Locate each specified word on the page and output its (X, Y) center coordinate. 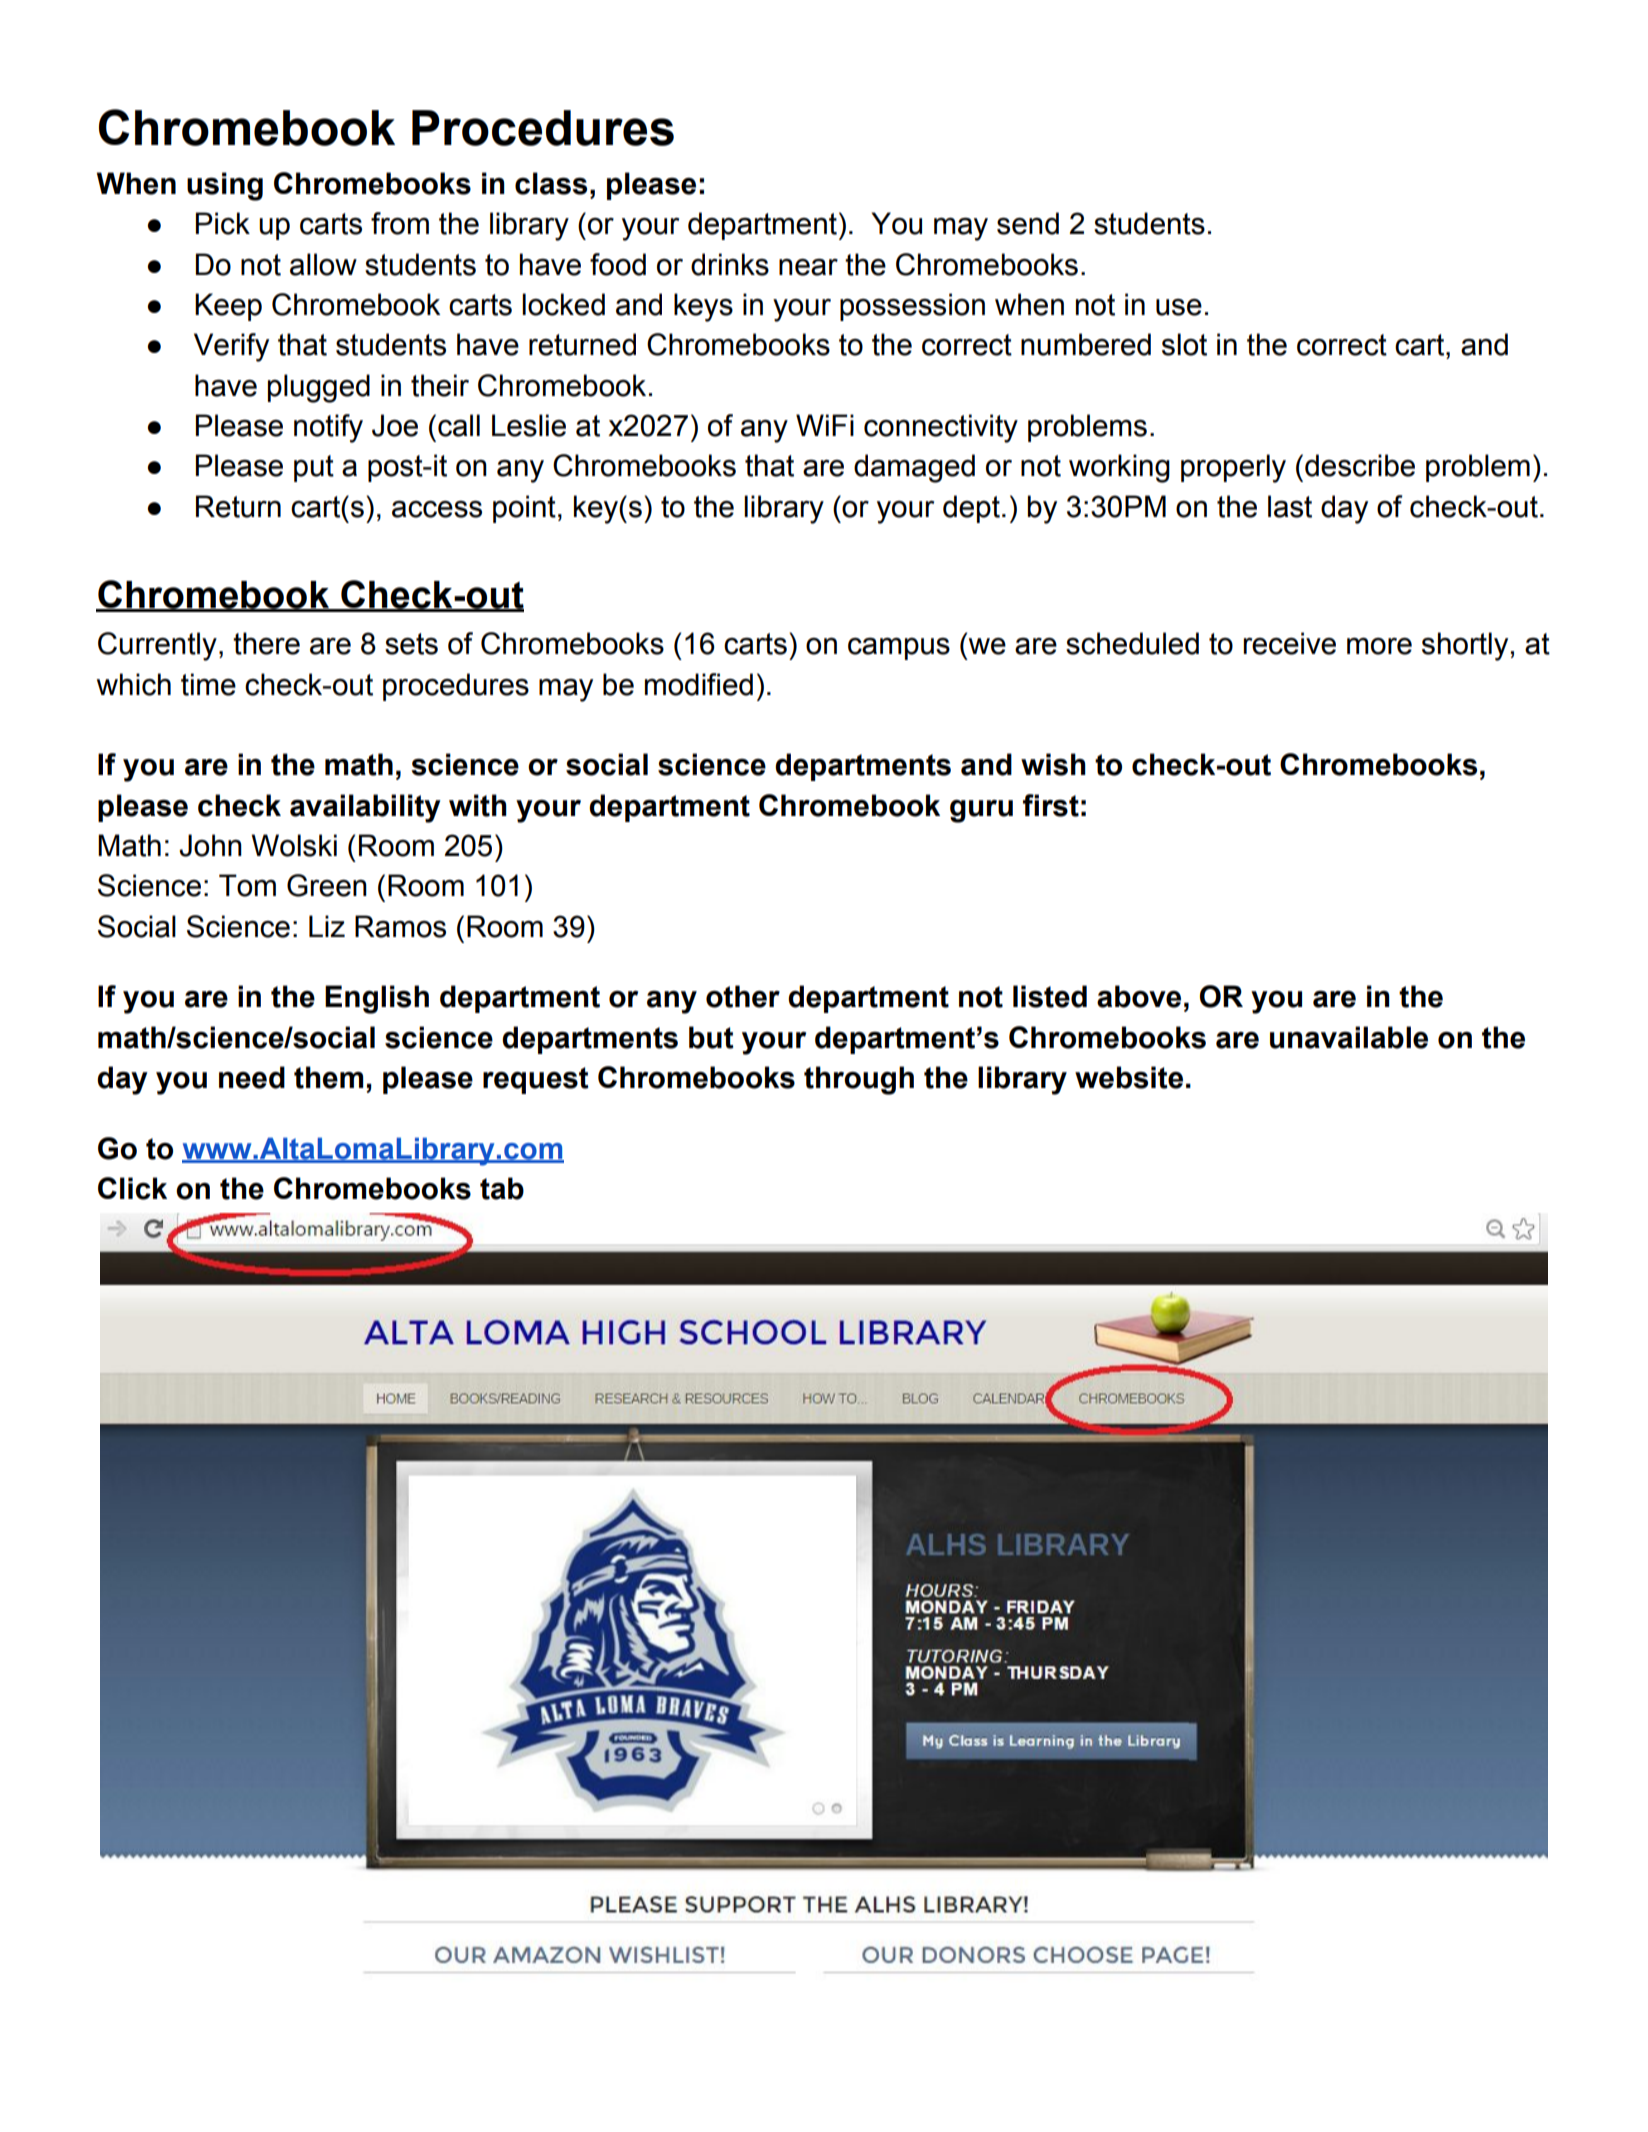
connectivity (941, 428)
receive (1289, 643)
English (377, 999)
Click (132, 1188)
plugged (319, 388)
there (266, 643)
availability (365, 808)
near (808, 267)
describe (1360, 465)
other (743, 996)
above (1139, 996)
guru (981, 811)
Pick (223, 223)
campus (899, 648)
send (1028, 223)
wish (1053, 764)
